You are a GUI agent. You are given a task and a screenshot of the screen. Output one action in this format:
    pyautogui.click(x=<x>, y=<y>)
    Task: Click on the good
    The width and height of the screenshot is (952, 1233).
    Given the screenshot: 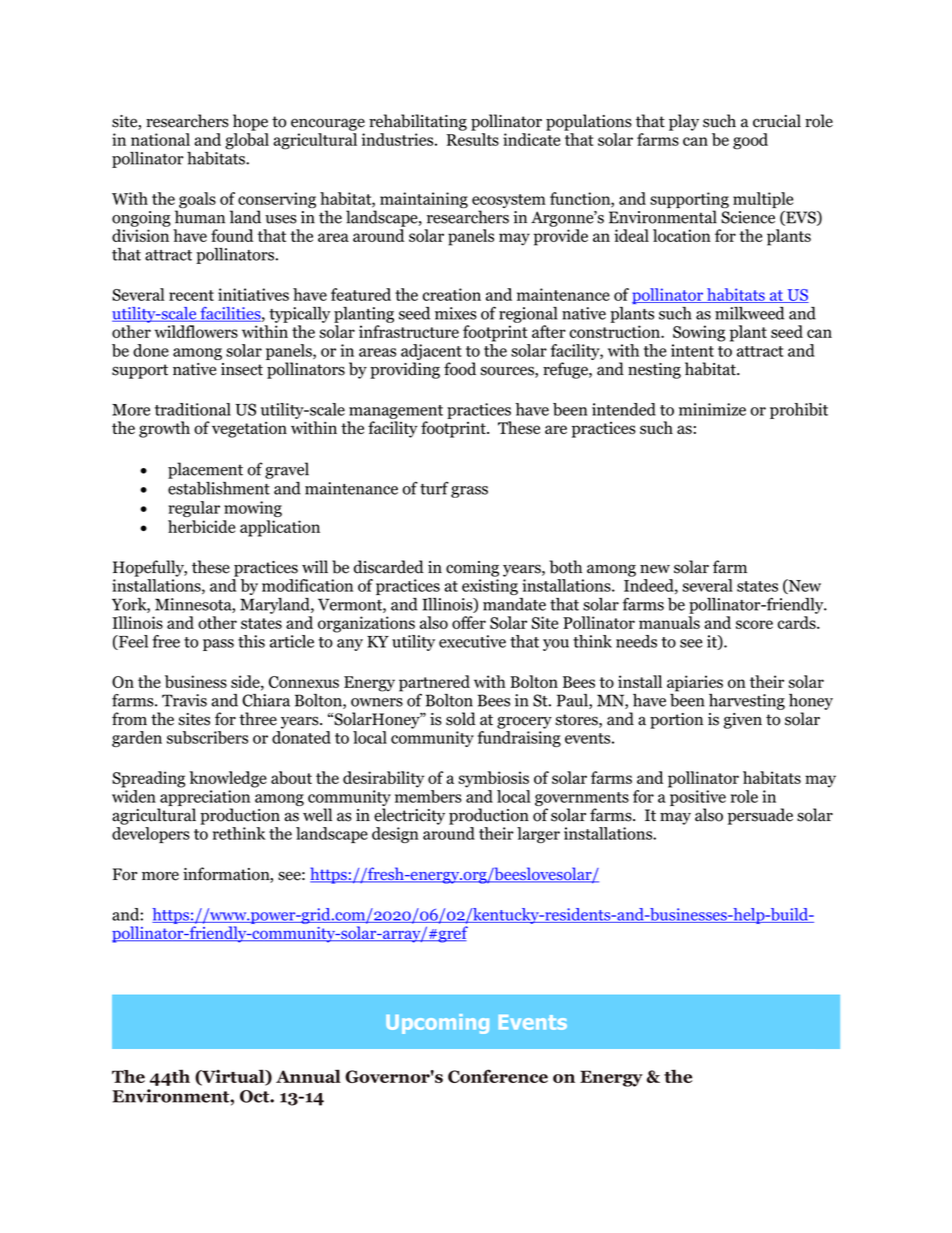 What is the action you would take?
    pyautogui.click(x=750, y=141)
